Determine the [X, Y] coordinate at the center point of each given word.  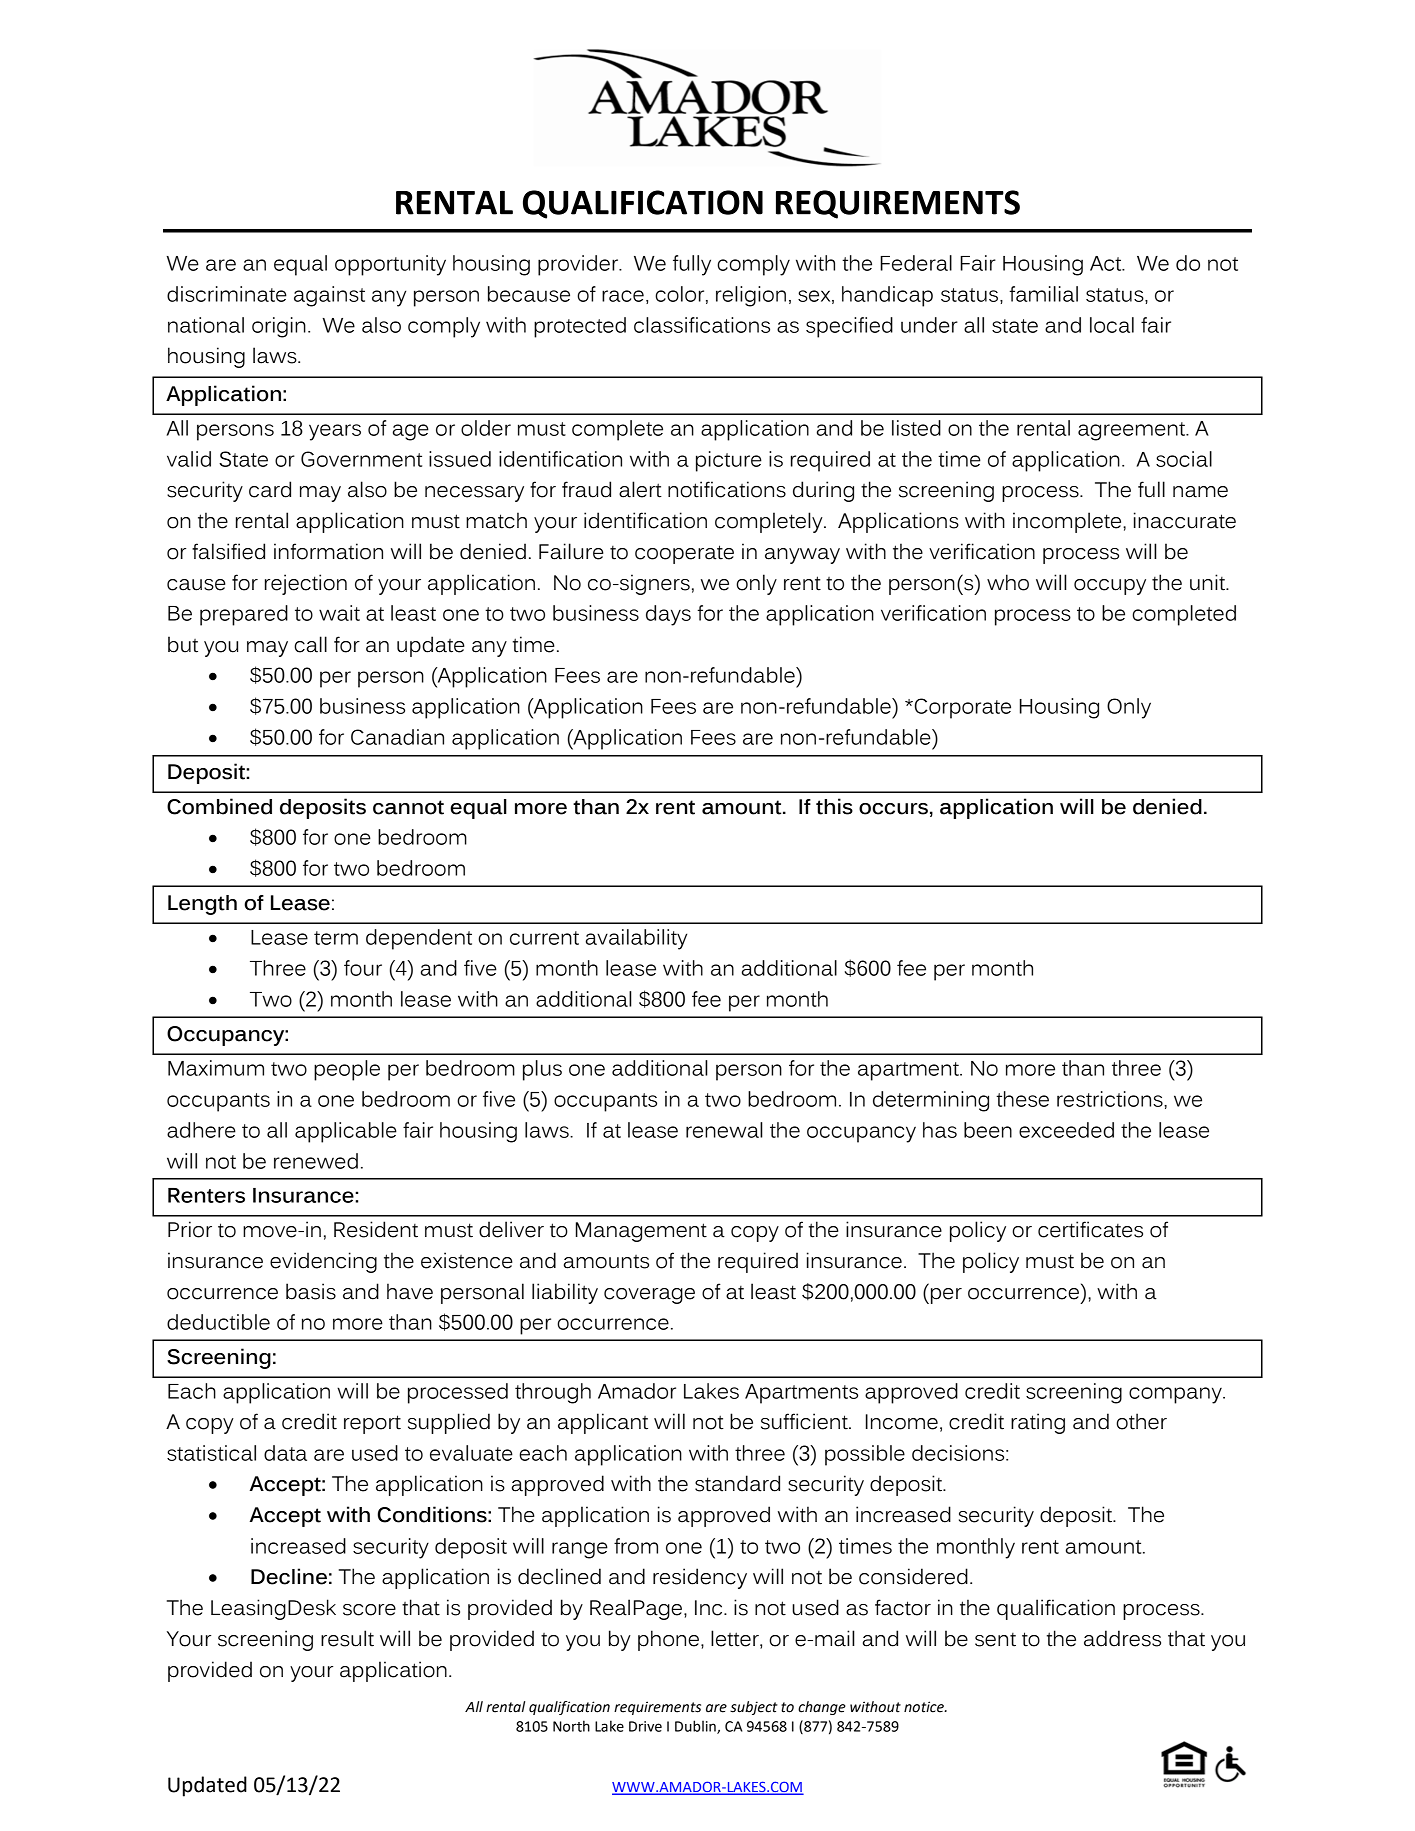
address [1122, 1638]
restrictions [1111, 1099]
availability [636, 939]
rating [1038, 1423]
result [347, 1638]
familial [1043, 294]
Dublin [696, 1727]
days [668, 615]
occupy [1110, 587]
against [329, 296]
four [363, 968]
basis [311, 1291]
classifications [702, 325]
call [310, 644]
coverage [649, 1296]
